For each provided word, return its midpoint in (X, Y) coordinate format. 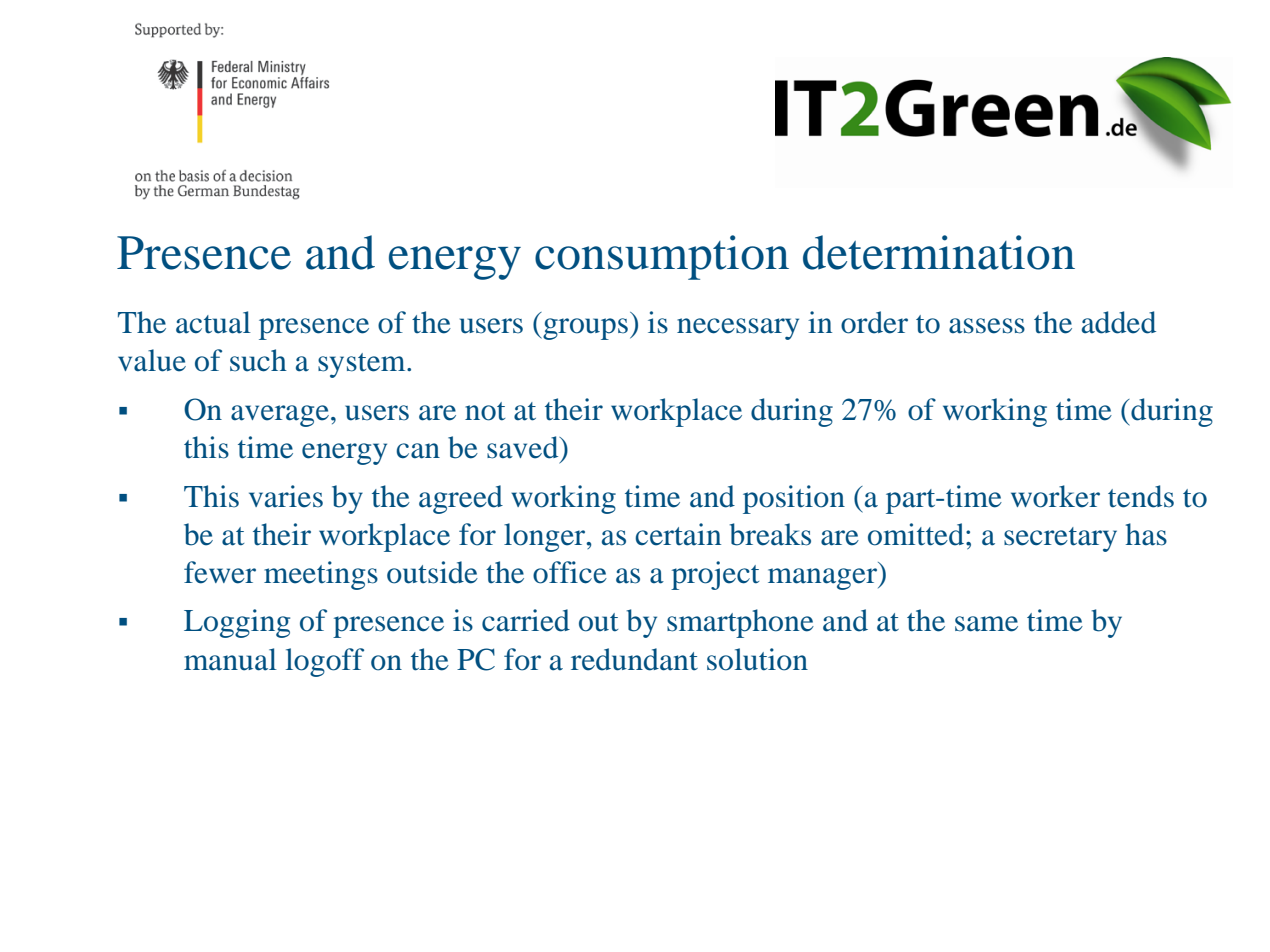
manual (230, 659)
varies (286, 496)
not (485, 411)
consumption (662, 257)
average (280, 416)
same (986, 624)
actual (213, 322)
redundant (634, 659)
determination (939, 252)
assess (987, 326)
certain (678, 534)
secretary (1060, 539)
